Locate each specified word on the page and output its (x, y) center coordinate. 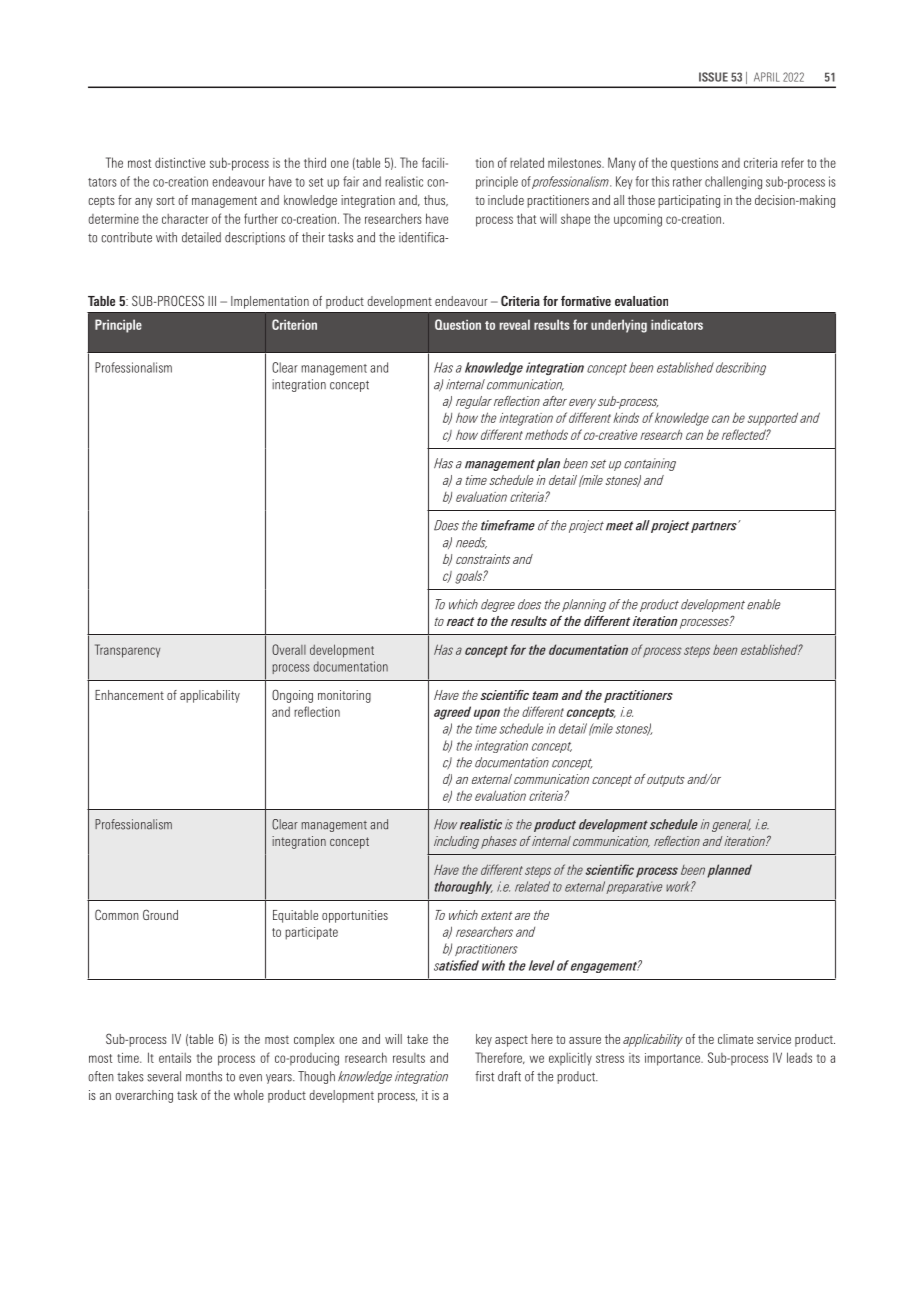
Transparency (127, 651)
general (731, 825)
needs (471, 543)
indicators (677, 324)
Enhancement (129, 695)
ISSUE (713, 77)
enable (764, 604)
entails (175, 1058)
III (212, 301)
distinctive (180, 162)
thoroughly (463, 887)
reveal (515, 324)
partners (715, 527)
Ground (160, 914)
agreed (452, 713)
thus (436, 201)
